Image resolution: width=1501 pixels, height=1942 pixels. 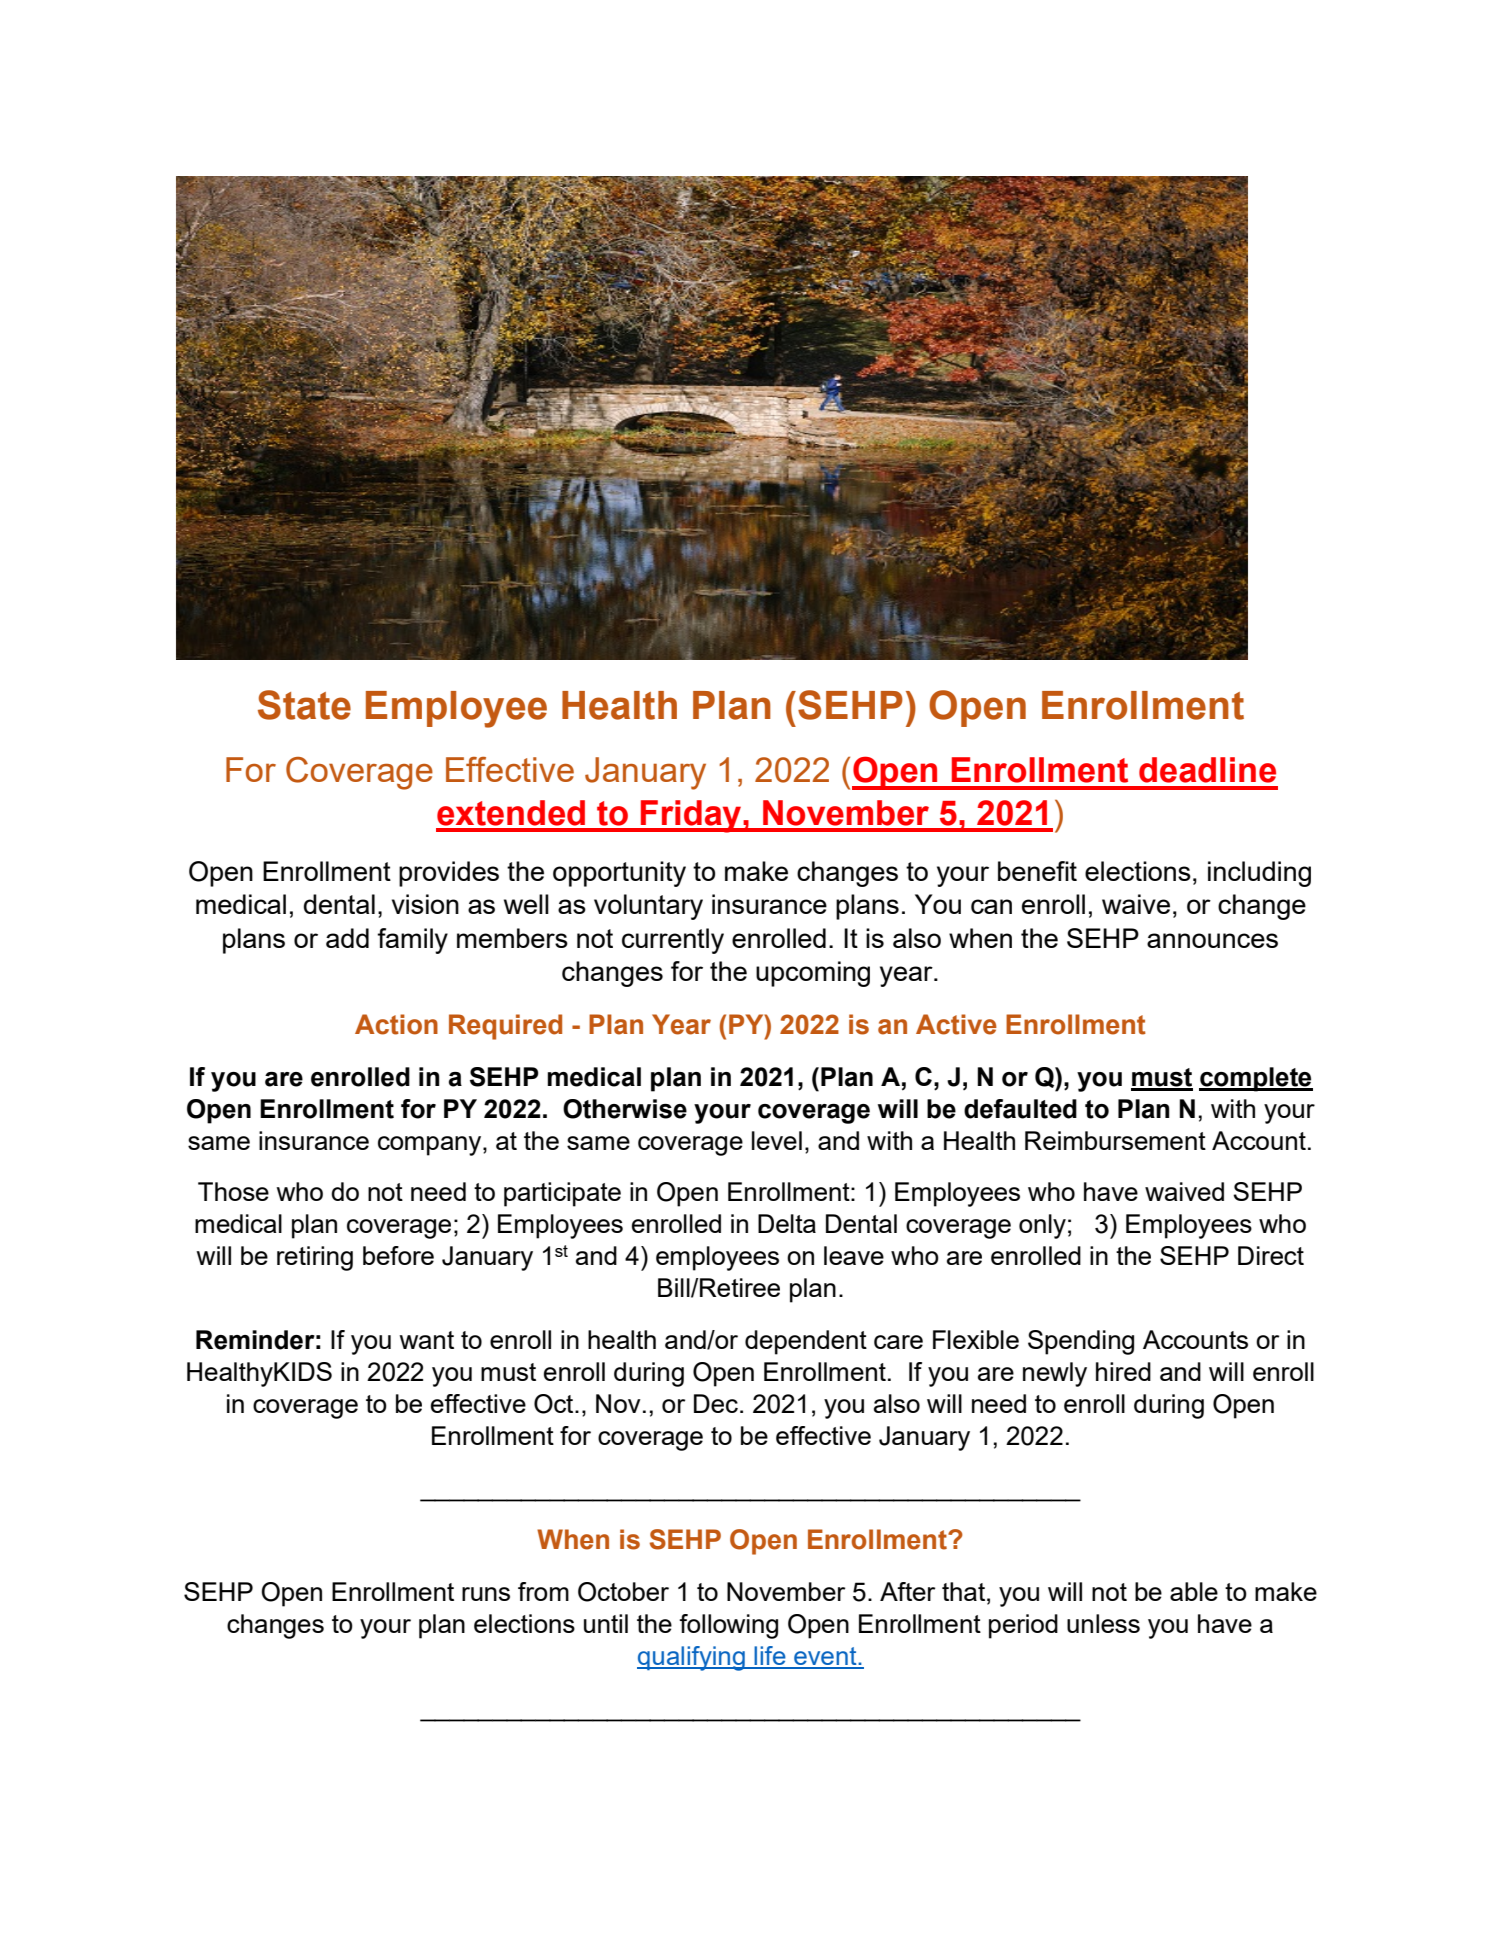 What do you see at coordinates (619, 874) in the image?
I see `opportunity` at bounding box center [619, 874].
